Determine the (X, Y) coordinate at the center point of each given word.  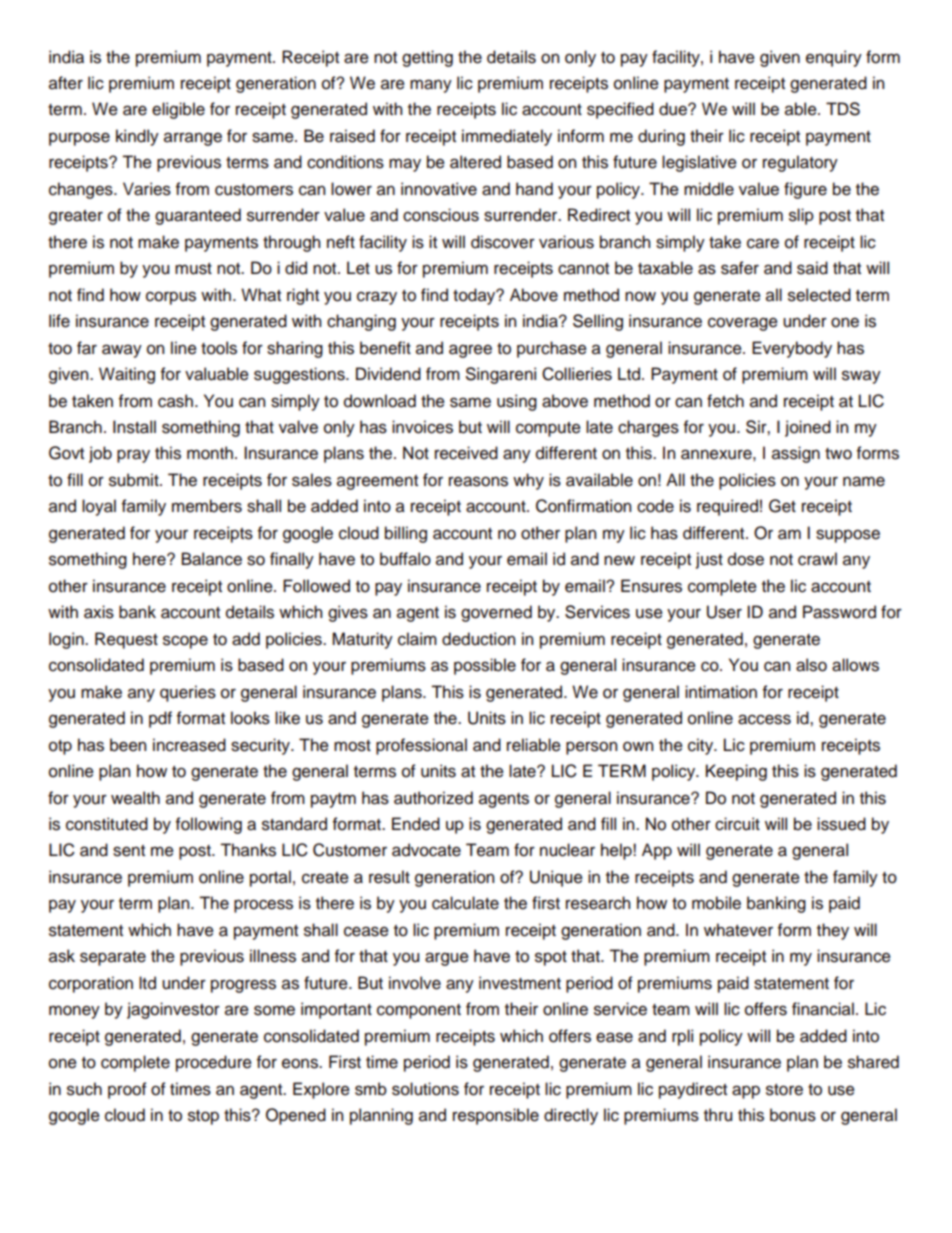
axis (99, 612)
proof (127, 1090)
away (122, 351)
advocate (426, 850)
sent (129, 851)
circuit (737, 824)
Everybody (792, 349)
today (475, 296)
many (431, 86)
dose (746, 559)
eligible (178, 110)
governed (496, 613)
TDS (843, 109)
